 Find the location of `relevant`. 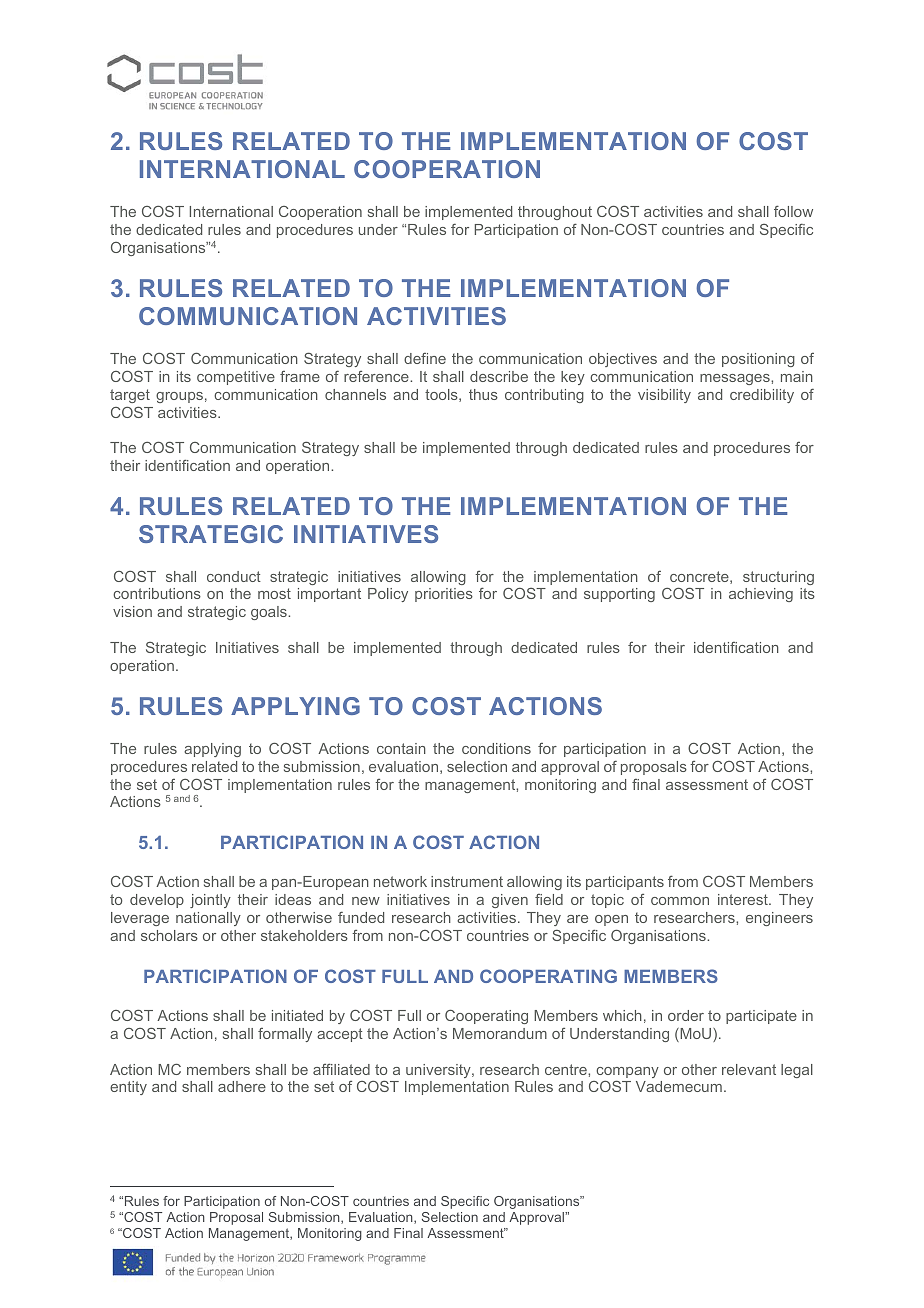

relevant is located at coordinates (749, 1069).
